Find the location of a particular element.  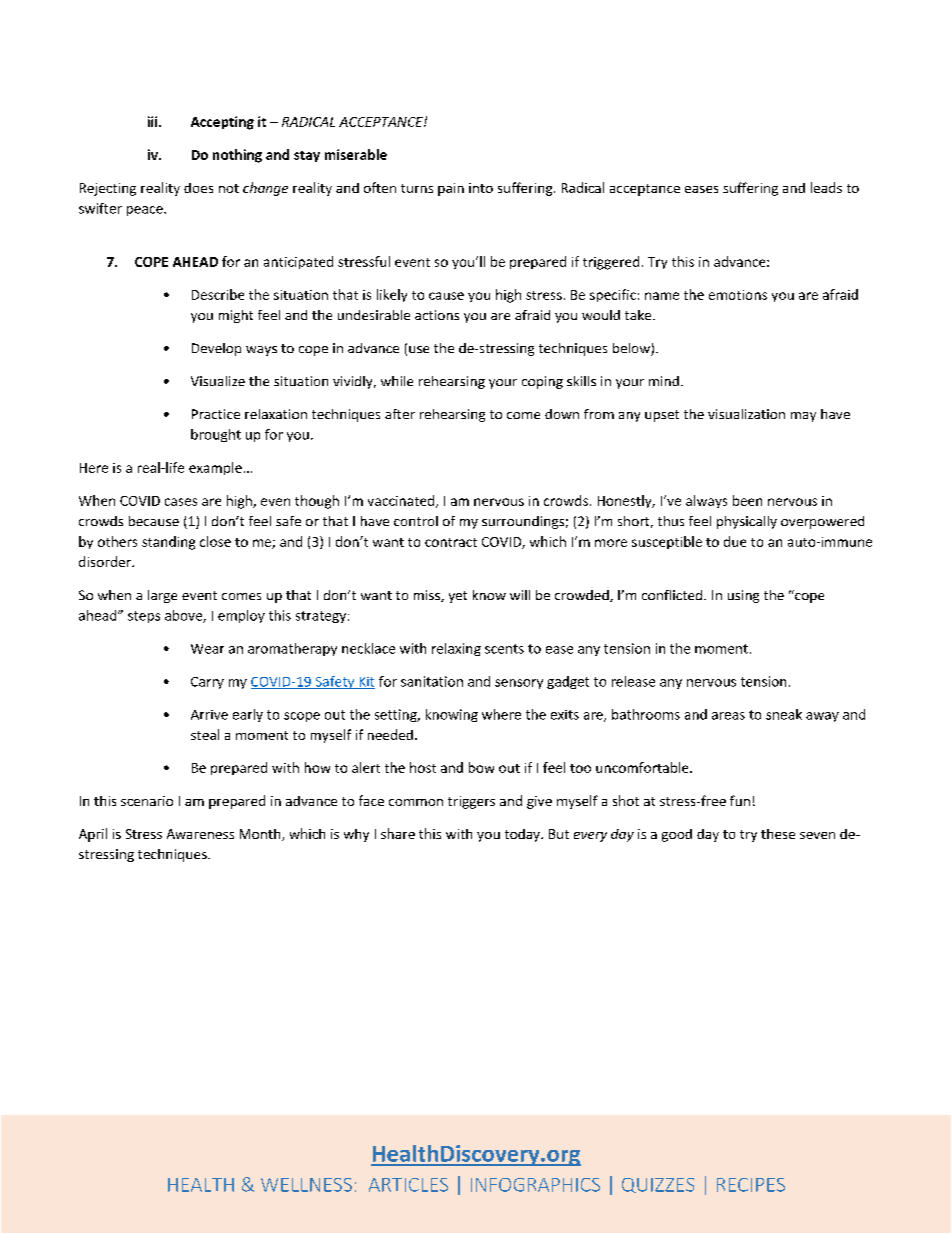

pain is located at coordinates (451, 189).
